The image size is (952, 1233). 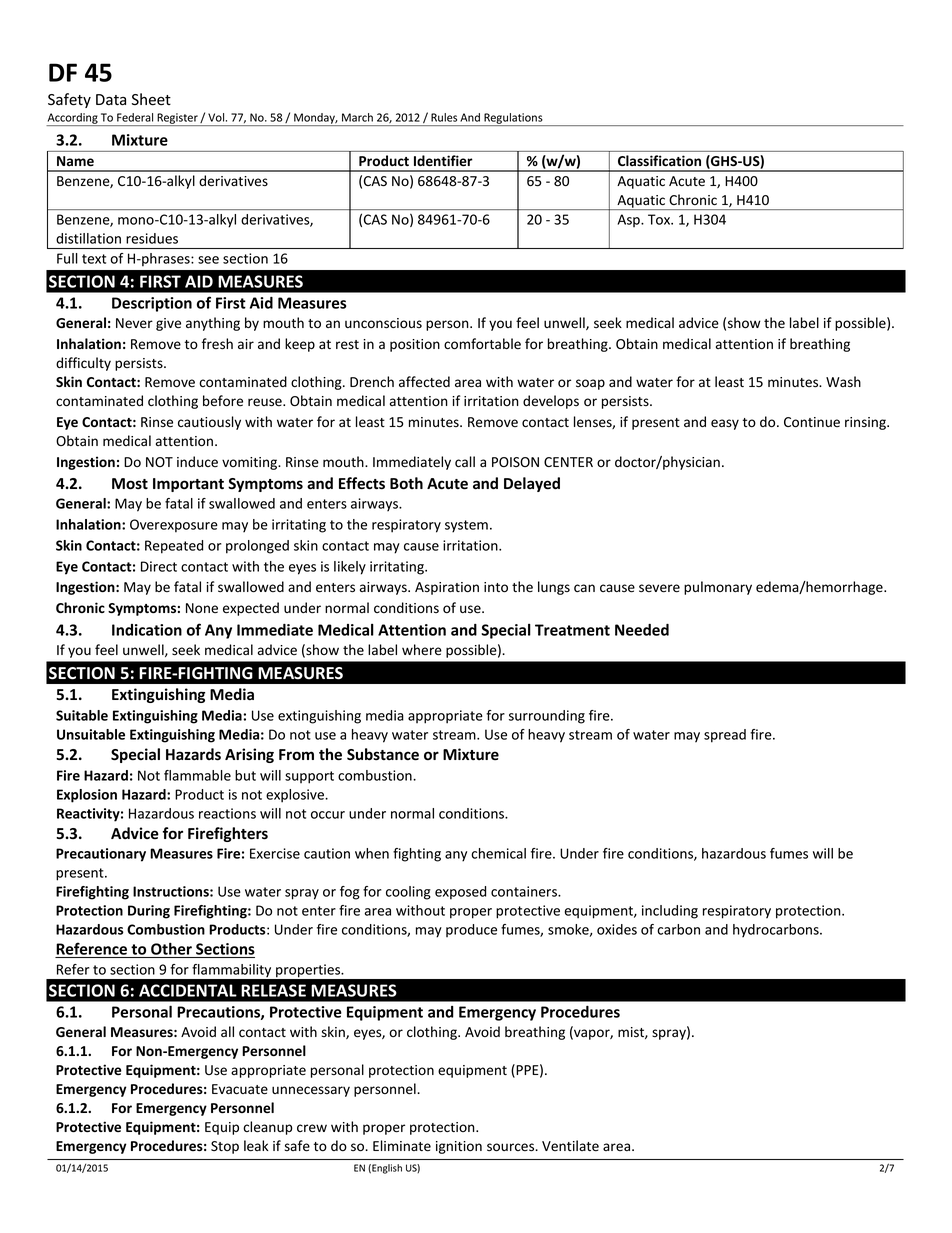 What do you see at coordinates (660, 219) in the screenshot?
I see `Tox` at bounding box center [660, 219].
